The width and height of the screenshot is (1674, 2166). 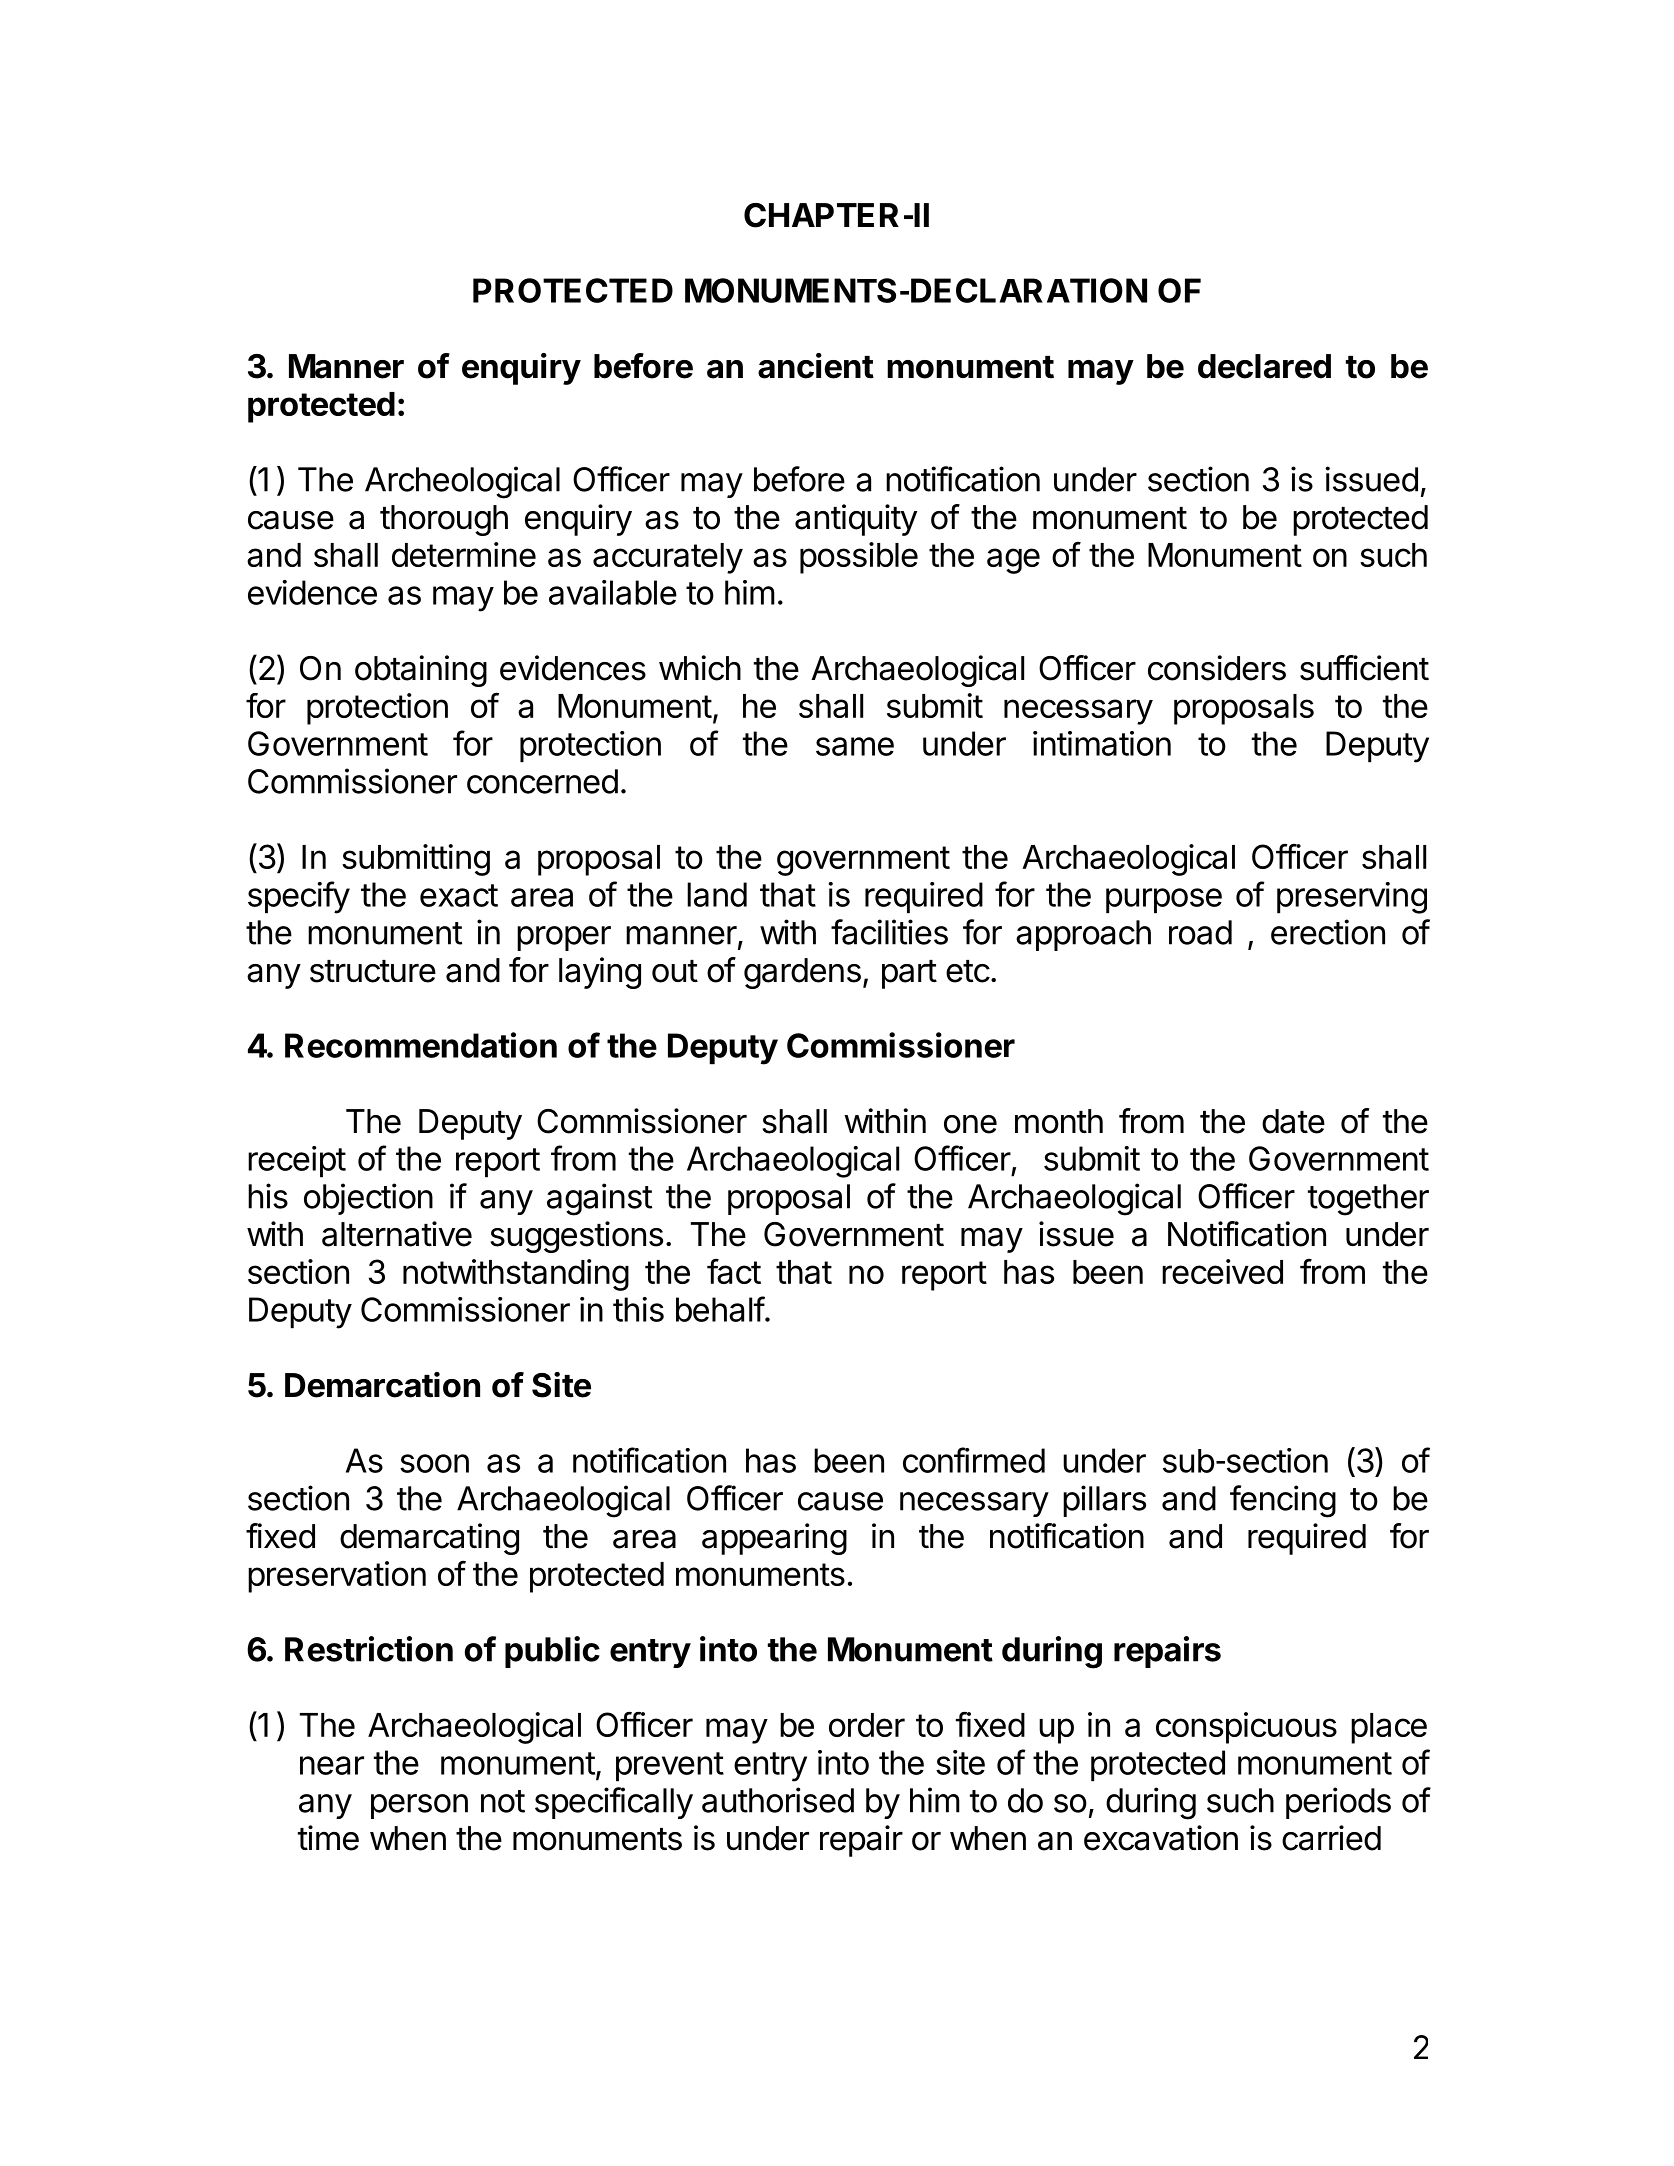 What do you see at coordinates (462, 482) in the screenshot?
I see `Archeological` at bounding box center [462, 482].
